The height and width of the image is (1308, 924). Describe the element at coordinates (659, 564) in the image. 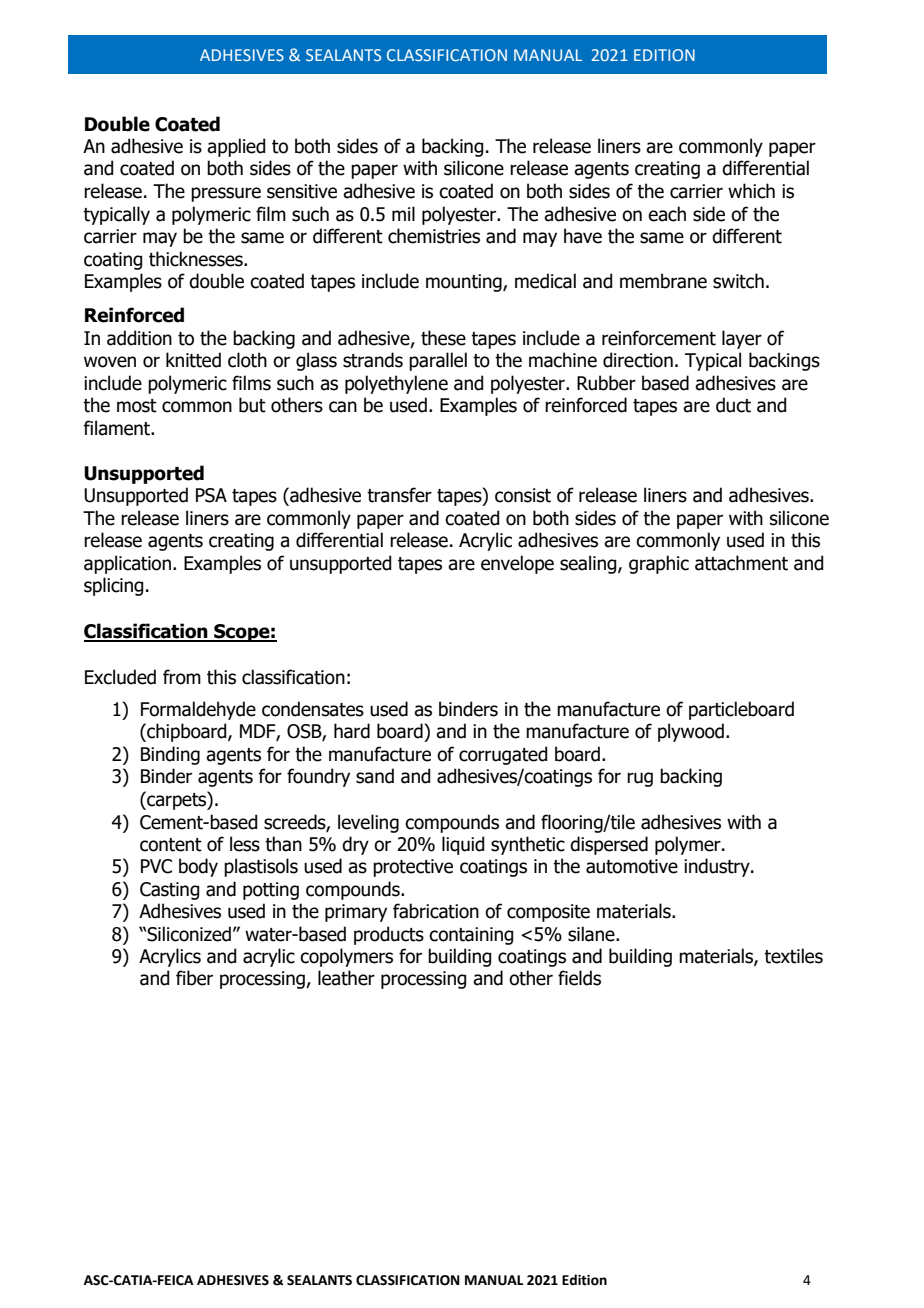

I see `graphic` at that location.
